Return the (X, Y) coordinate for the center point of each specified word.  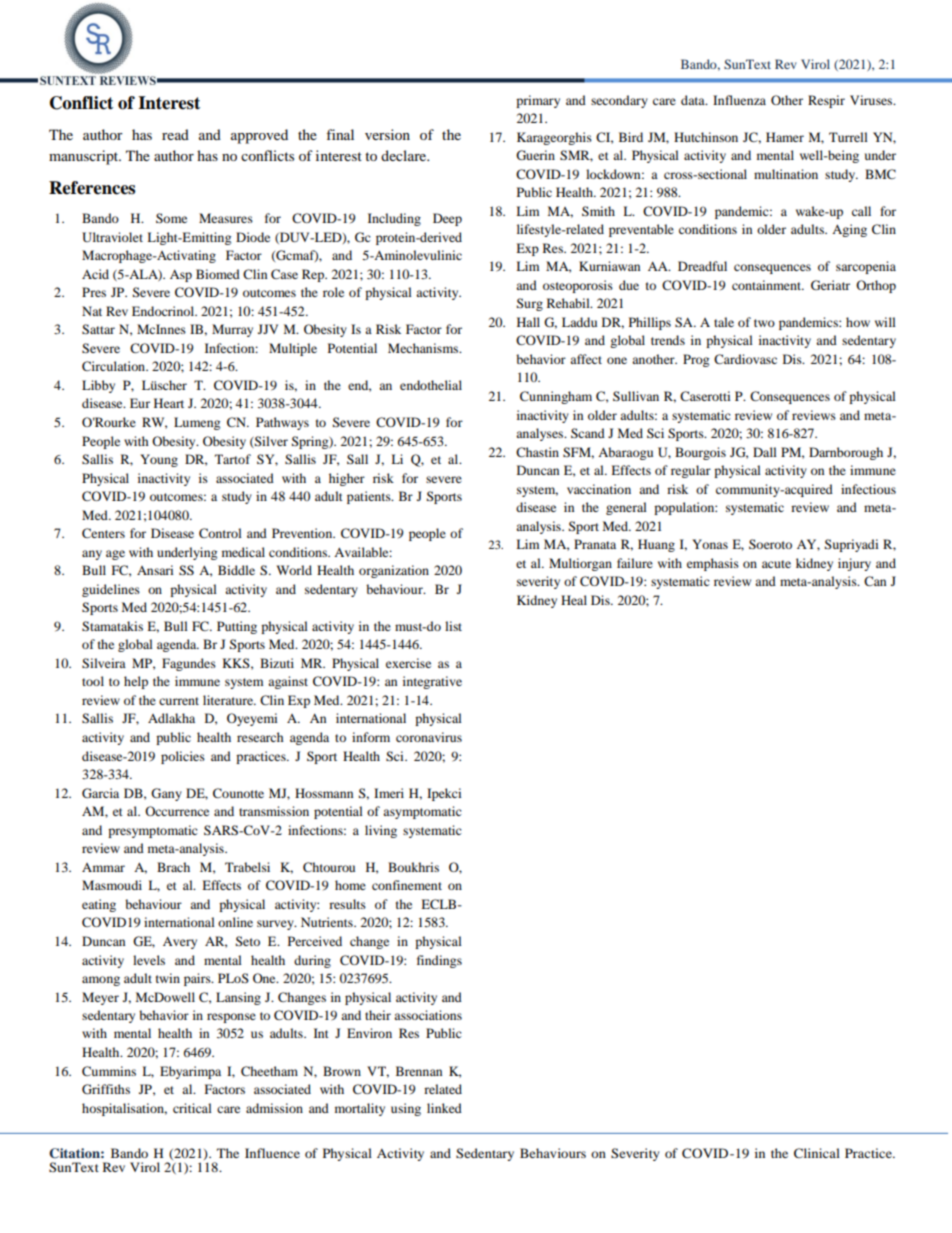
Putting (237, 627)
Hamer (785, 137)
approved (259, 136)
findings (439, 961)
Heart (169, 403)
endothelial (431, 385)
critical (192, 1108)
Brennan (419, 1071)
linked (444, 1108)
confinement (407, 885)
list (453, 626)
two (764, 323)
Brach (173, 867)
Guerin (535, 155)
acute (776, 564)
